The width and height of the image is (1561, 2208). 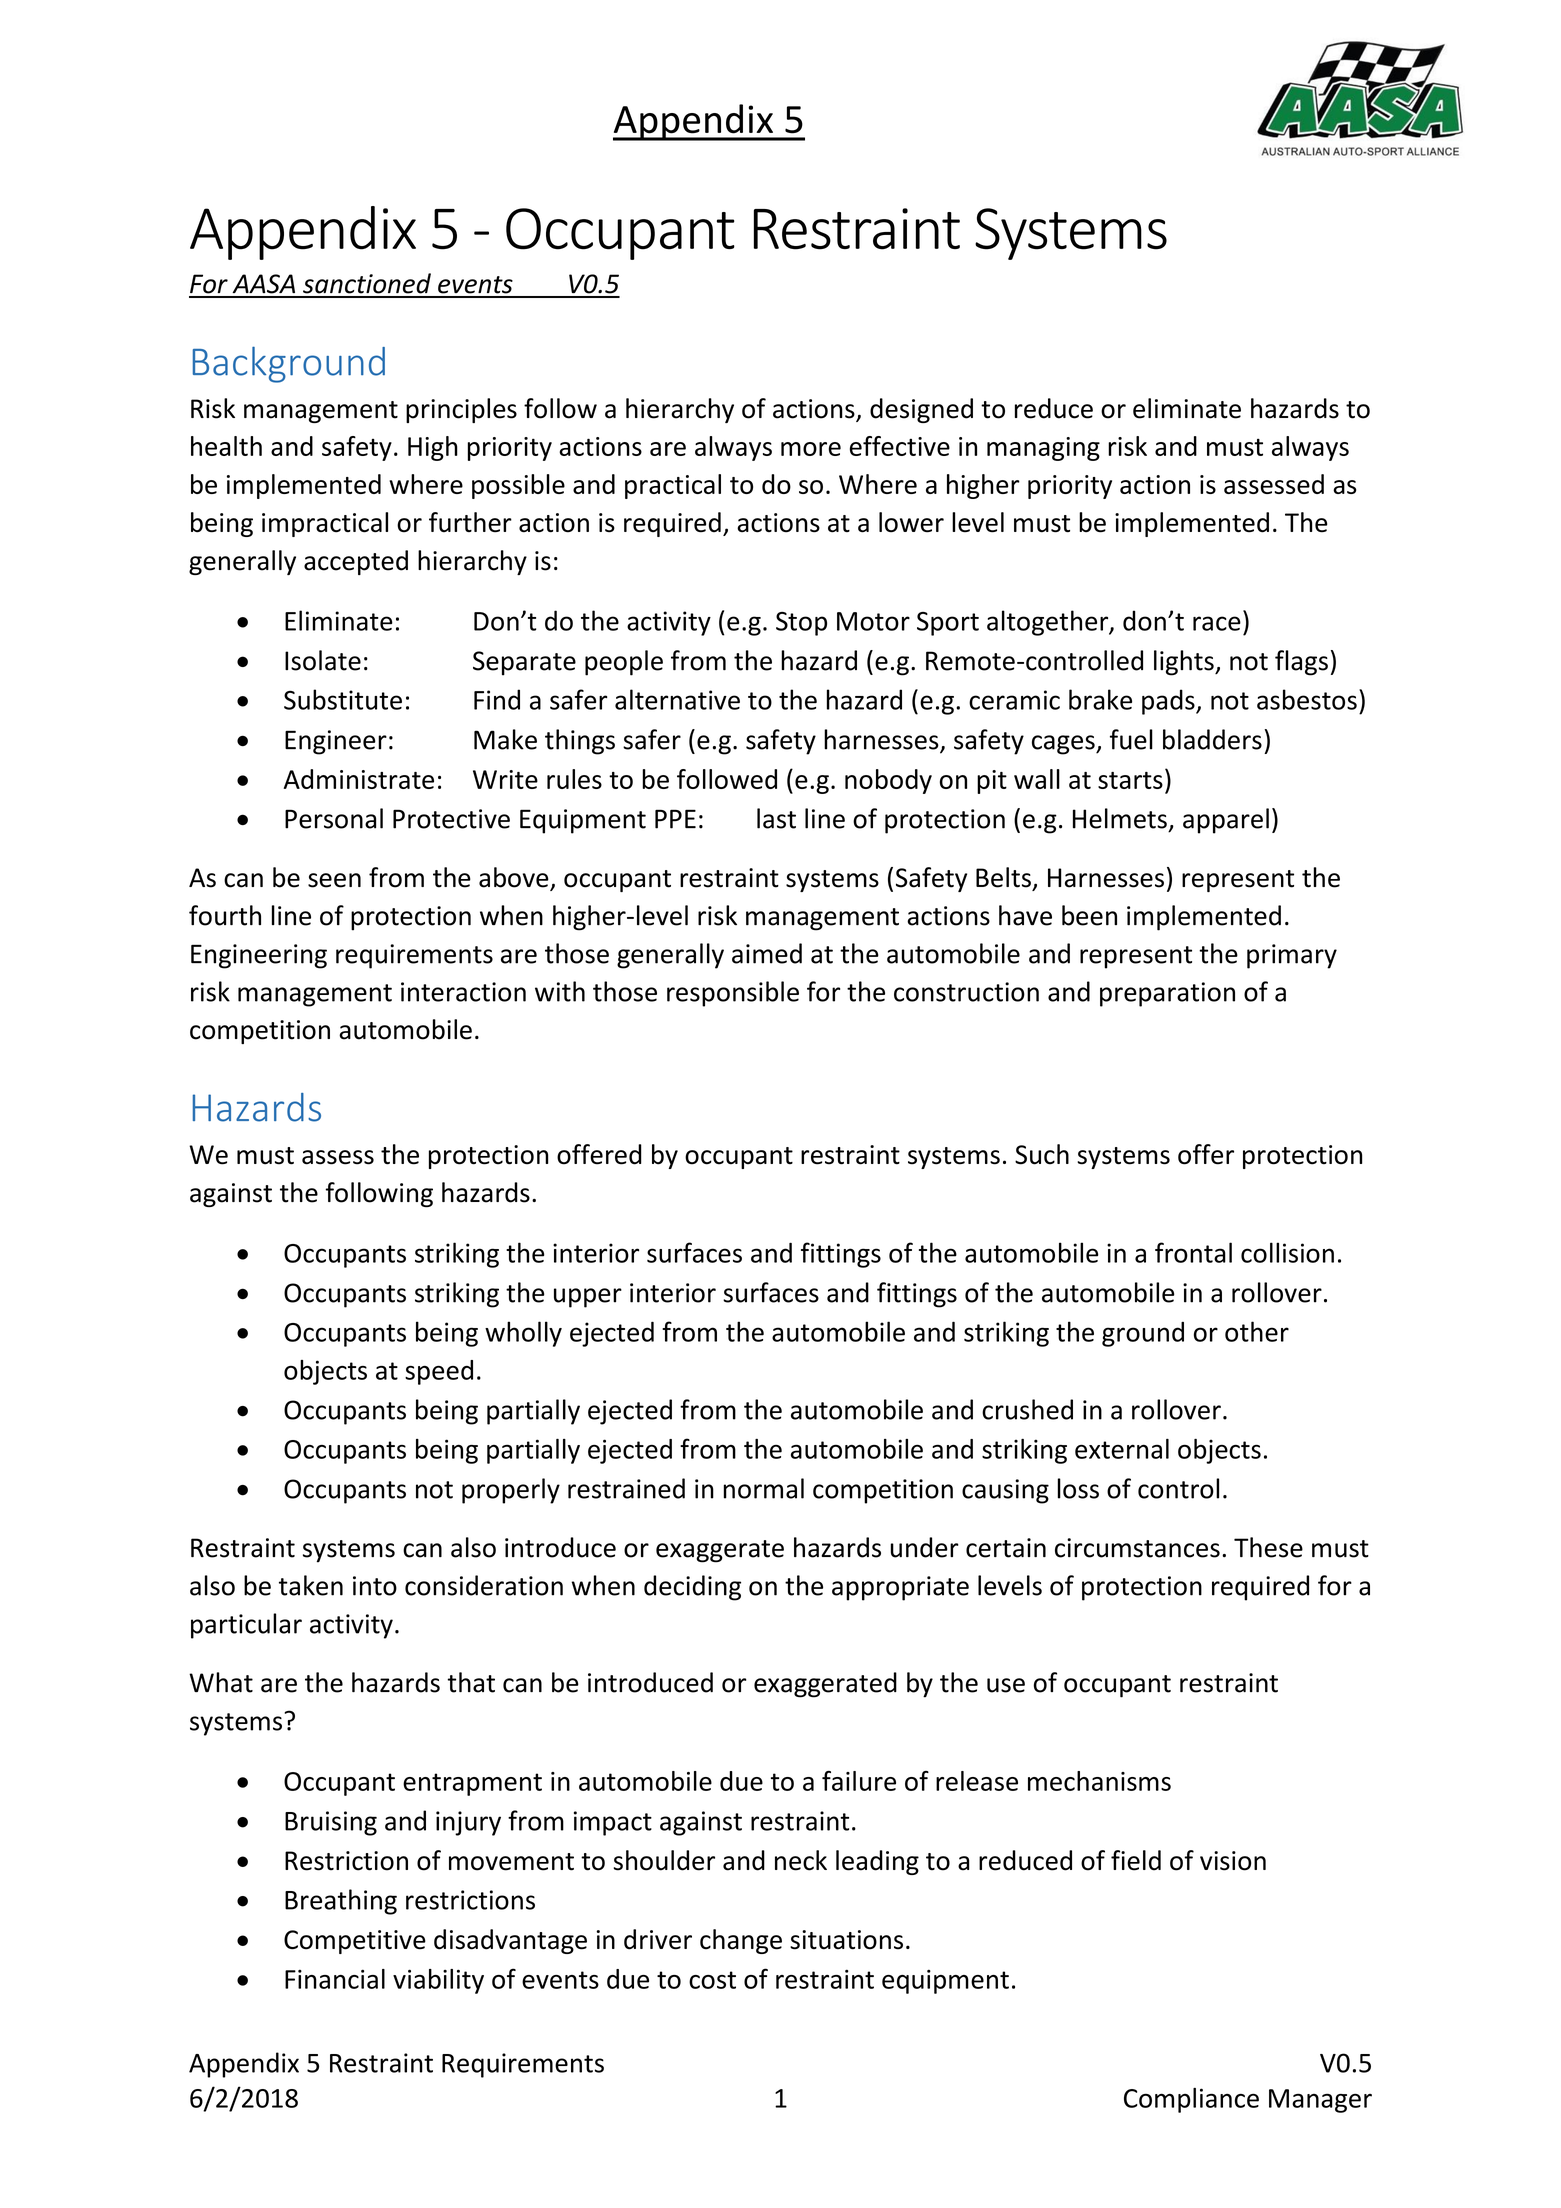 I want to click on frontal, so click(x=1193, y=1252).
